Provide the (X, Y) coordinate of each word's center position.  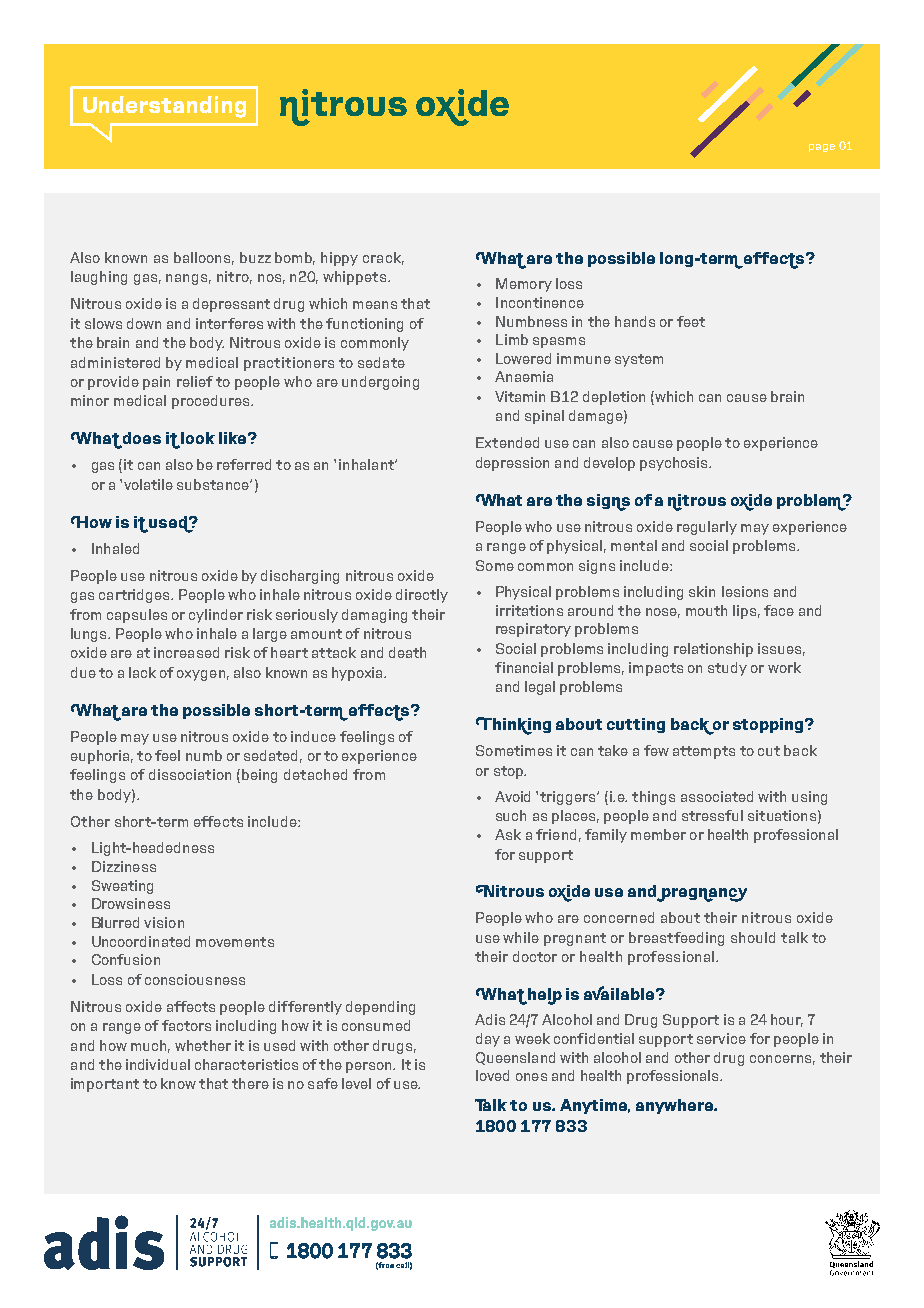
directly (422, 596)
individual (158, 1064)
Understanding (164, 107)
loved (492, 1075)
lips (744, 612)
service (721, 1038)
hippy (339, 259)
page (822, 148)
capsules (137, 616)
